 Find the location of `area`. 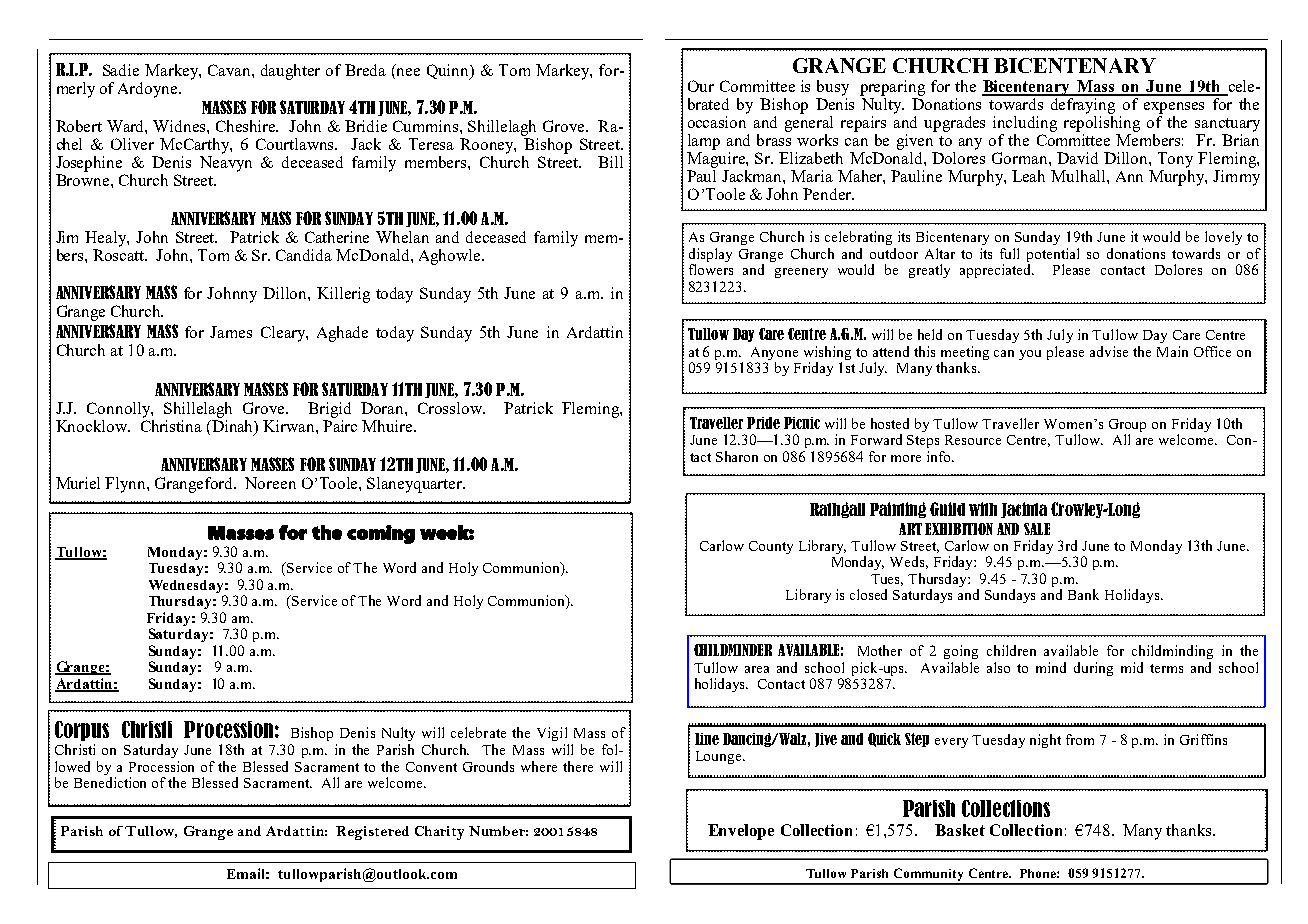

area is located at coordinates (757, 669).
